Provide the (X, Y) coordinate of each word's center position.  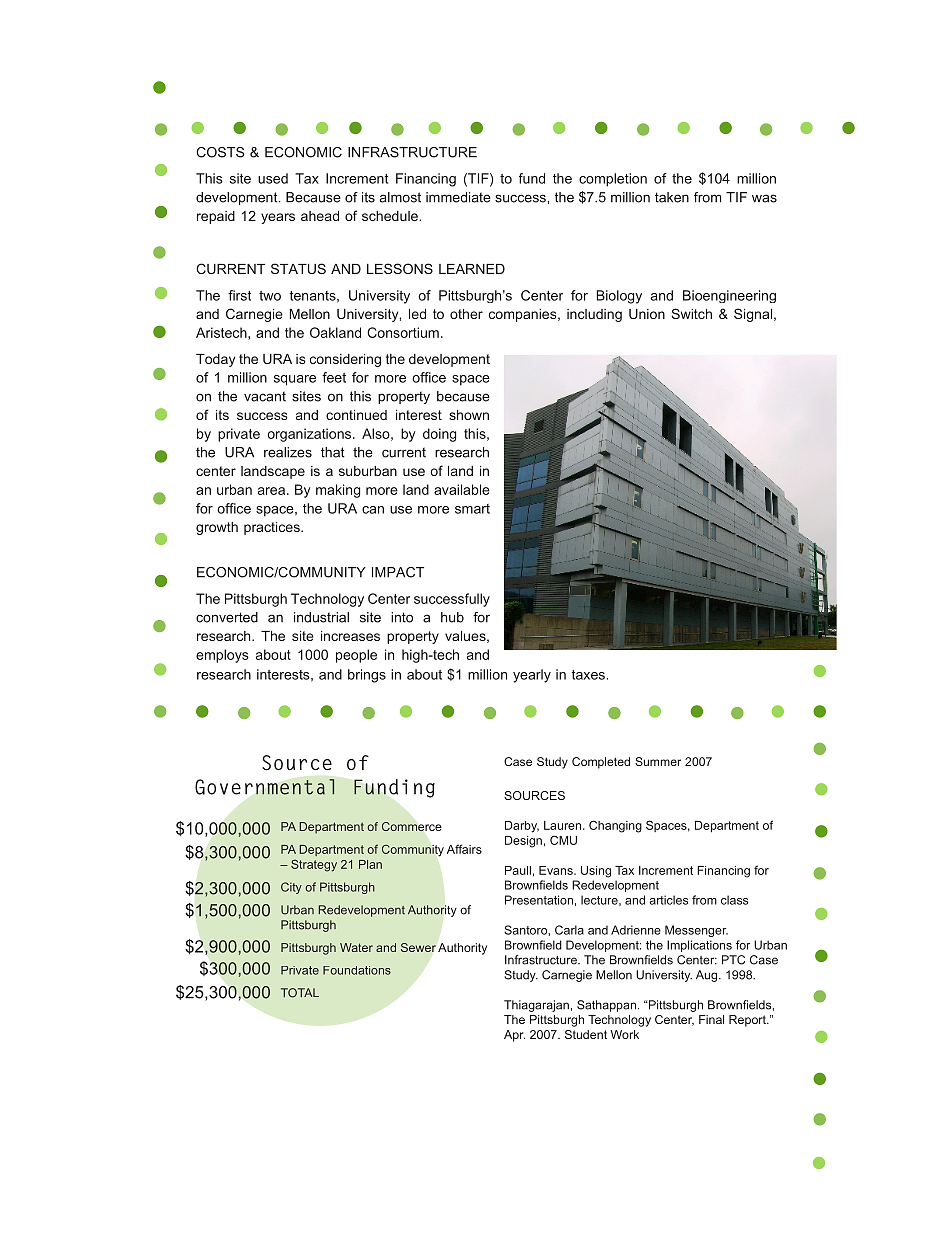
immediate (458, 197)
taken (672, 197)
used (273, 178)
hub (452, 617)
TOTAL (300, 993)
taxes (588, 675)
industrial (321, 617)
